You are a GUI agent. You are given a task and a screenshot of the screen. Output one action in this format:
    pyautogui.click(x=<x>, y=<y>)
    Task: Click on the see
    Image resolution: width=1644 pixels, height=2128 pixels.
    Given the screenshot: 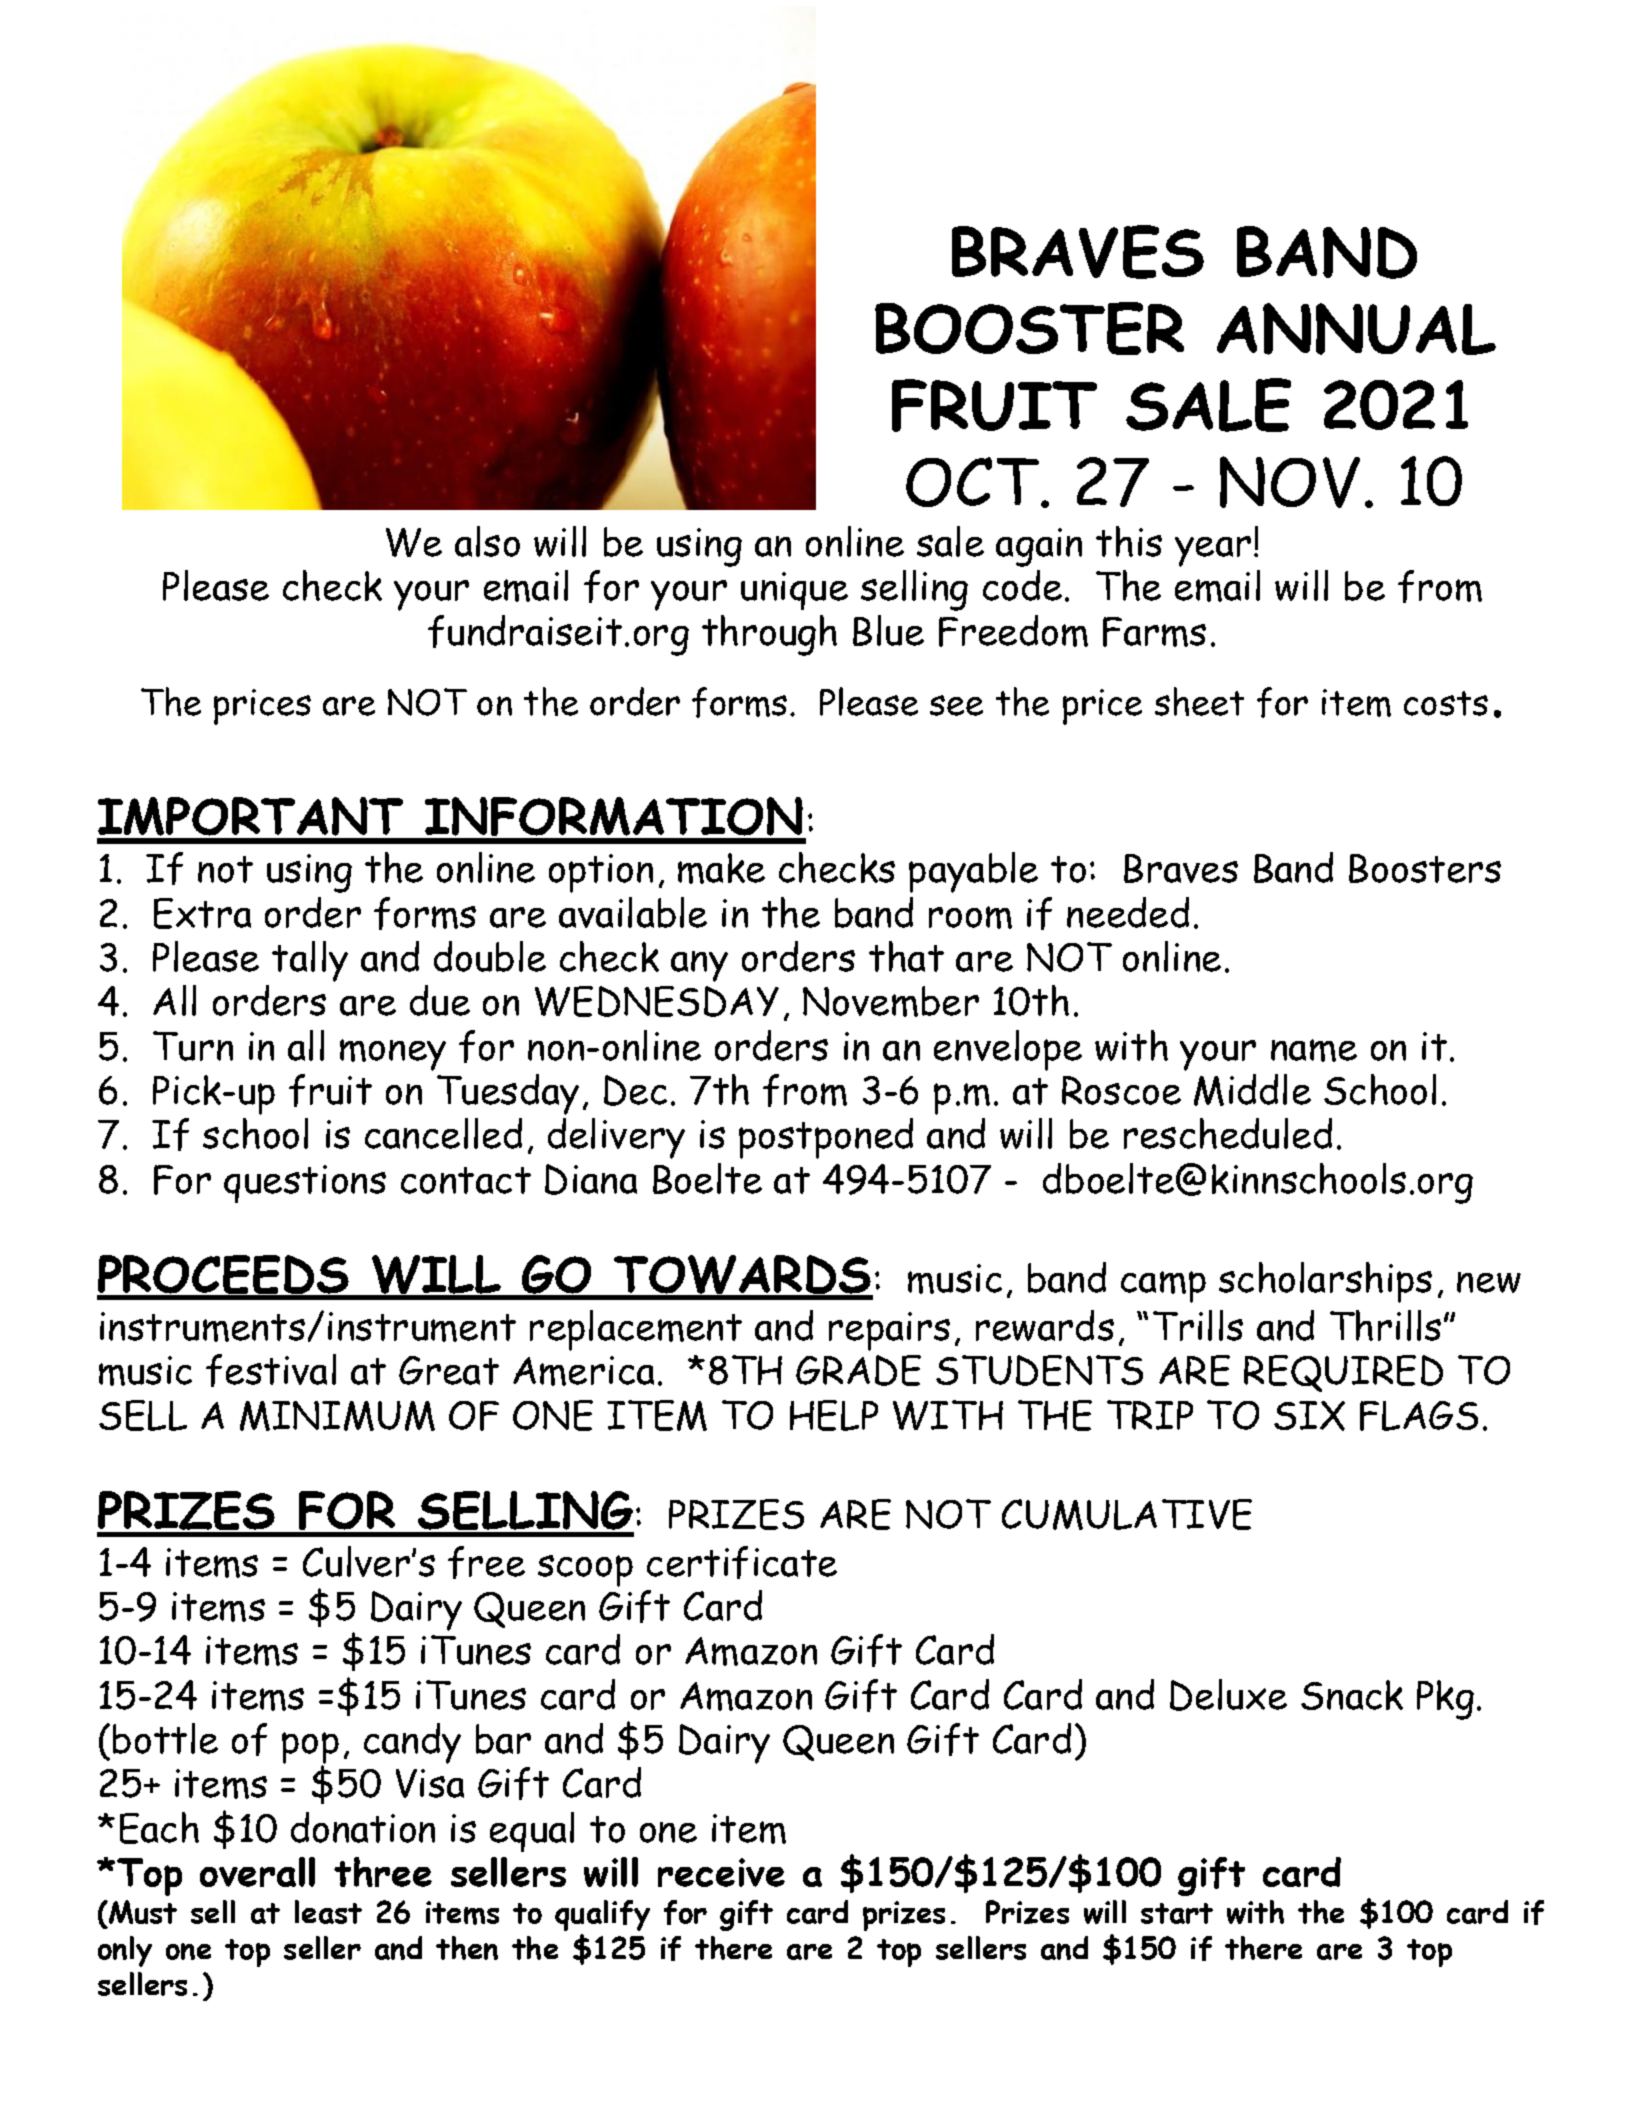 What is the action you would take?
    pyautogui.click(x=956, y=705)
